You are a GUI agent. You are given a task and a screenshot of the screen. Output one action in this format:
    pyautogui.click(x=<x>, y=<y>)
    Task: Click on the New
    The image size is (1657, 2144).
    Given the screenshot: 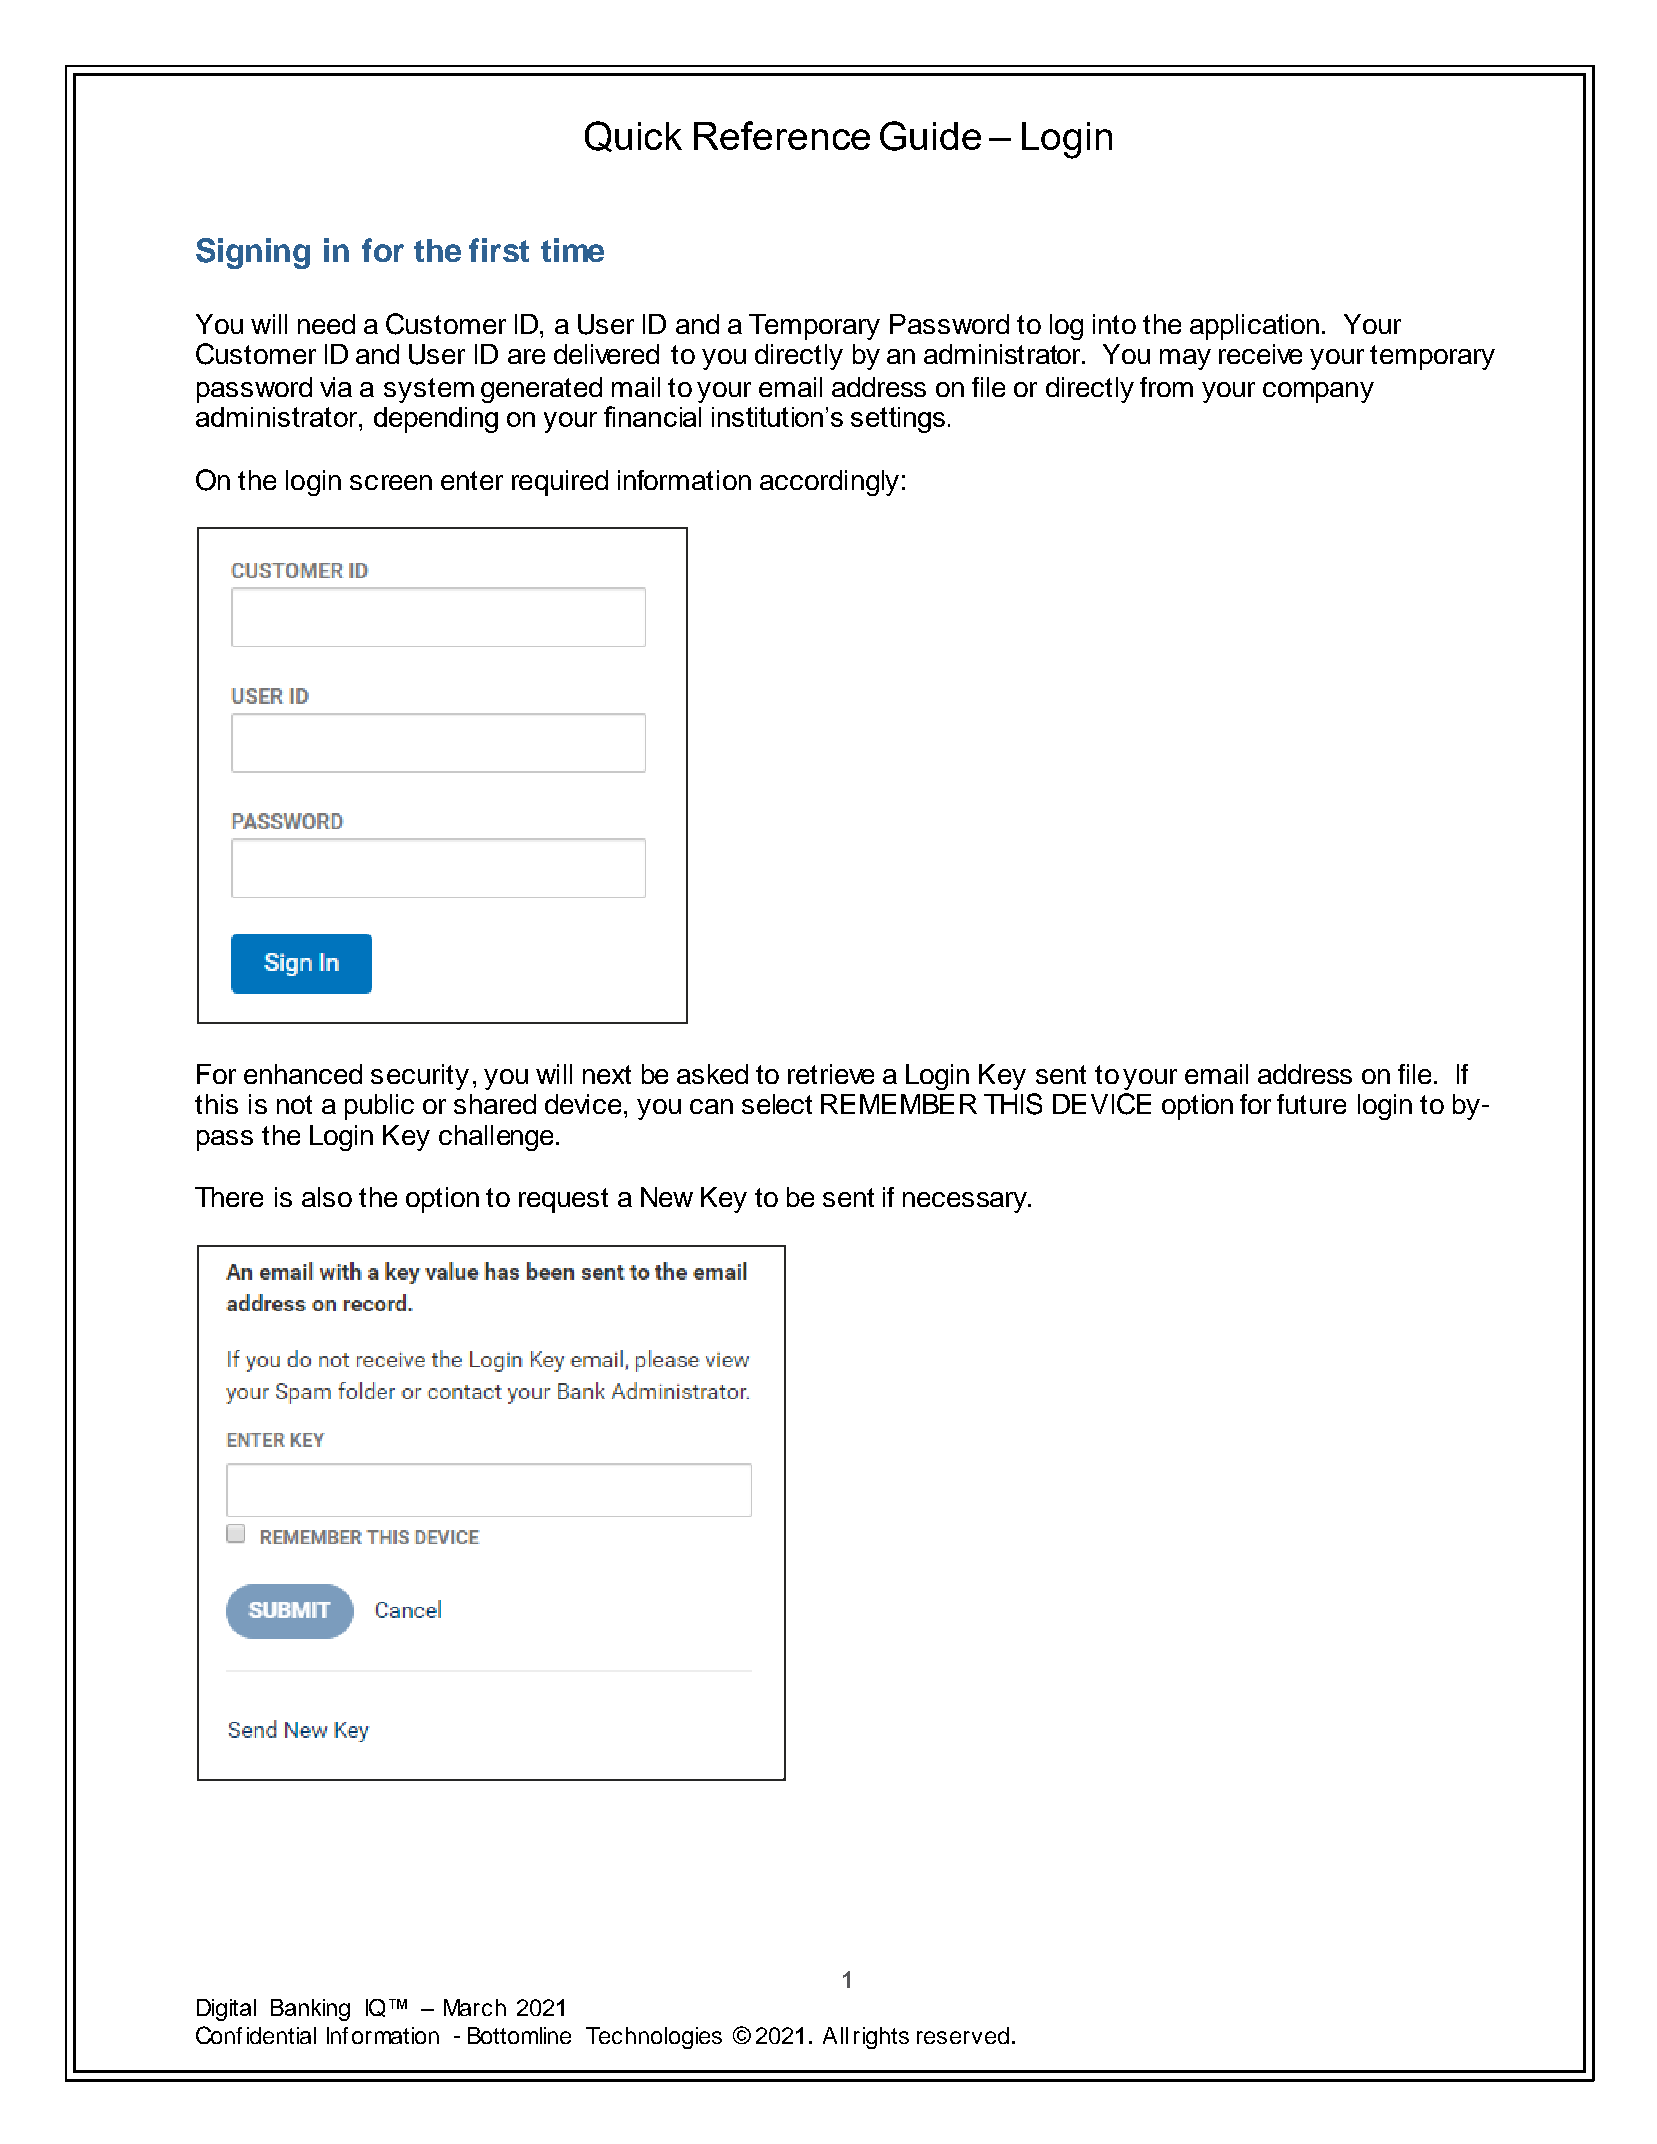 What is the action you would take?
    pyautogui.click(x=667, y=1197)
